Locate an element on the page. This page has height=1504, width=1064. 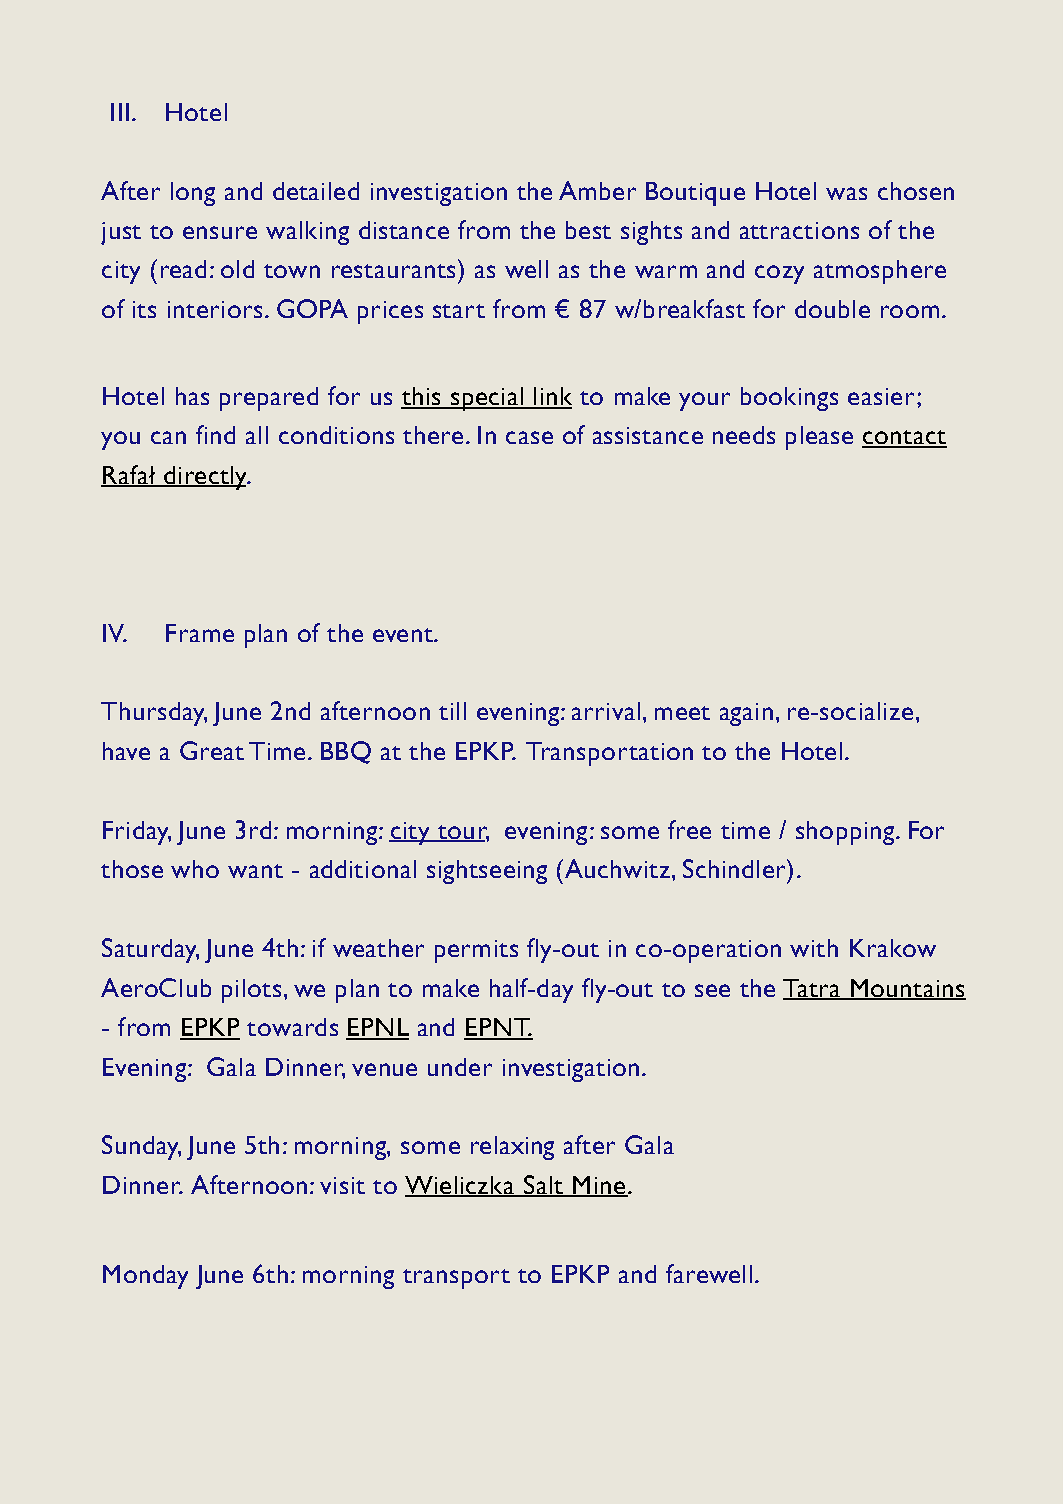
Frame is located at coordinates (200, 633).
